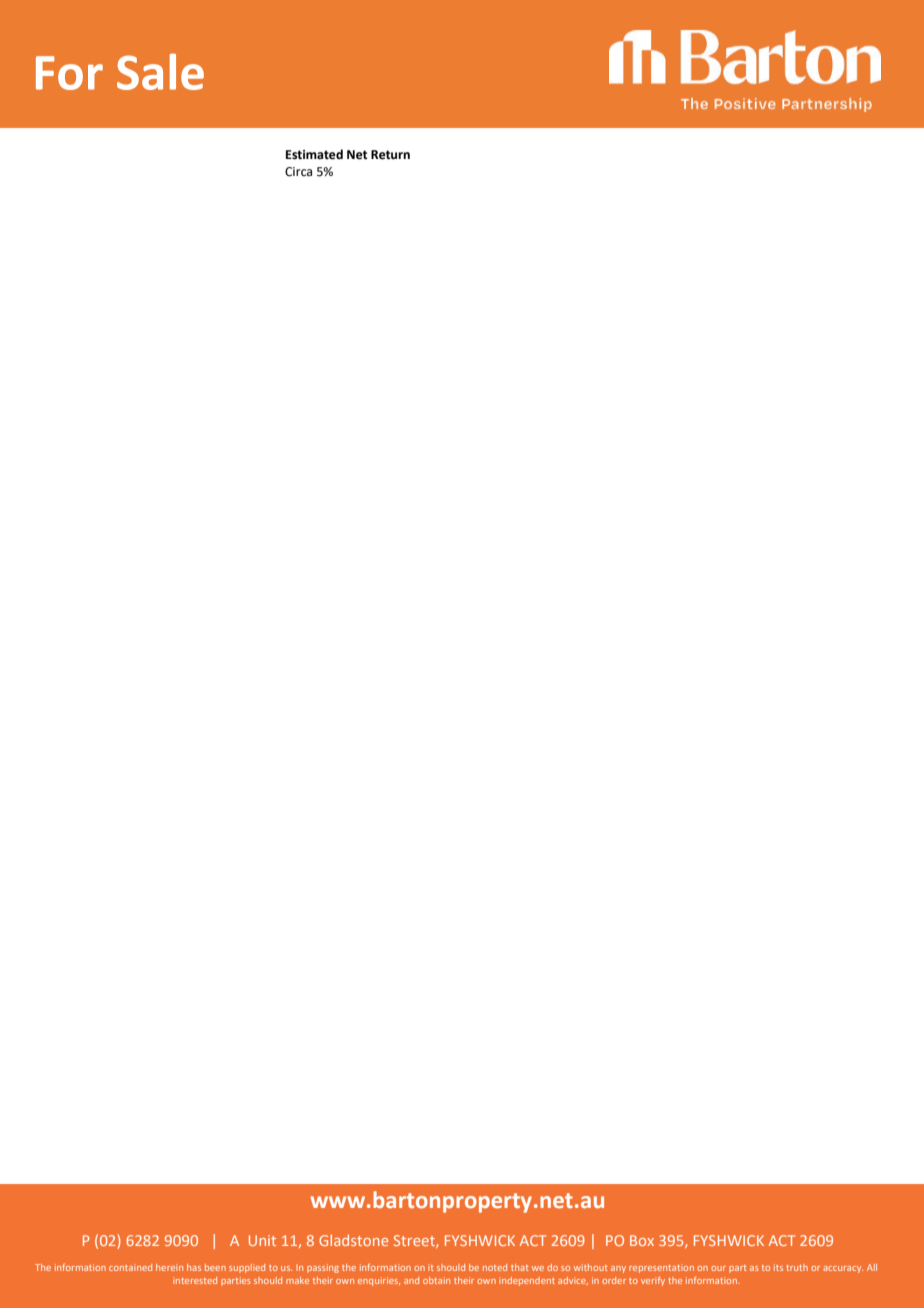 This page has width=924, height=1308. What do you see at coordinates (314, 154) in the page?
I see `Estimated` at bounding box center [314, 154].
